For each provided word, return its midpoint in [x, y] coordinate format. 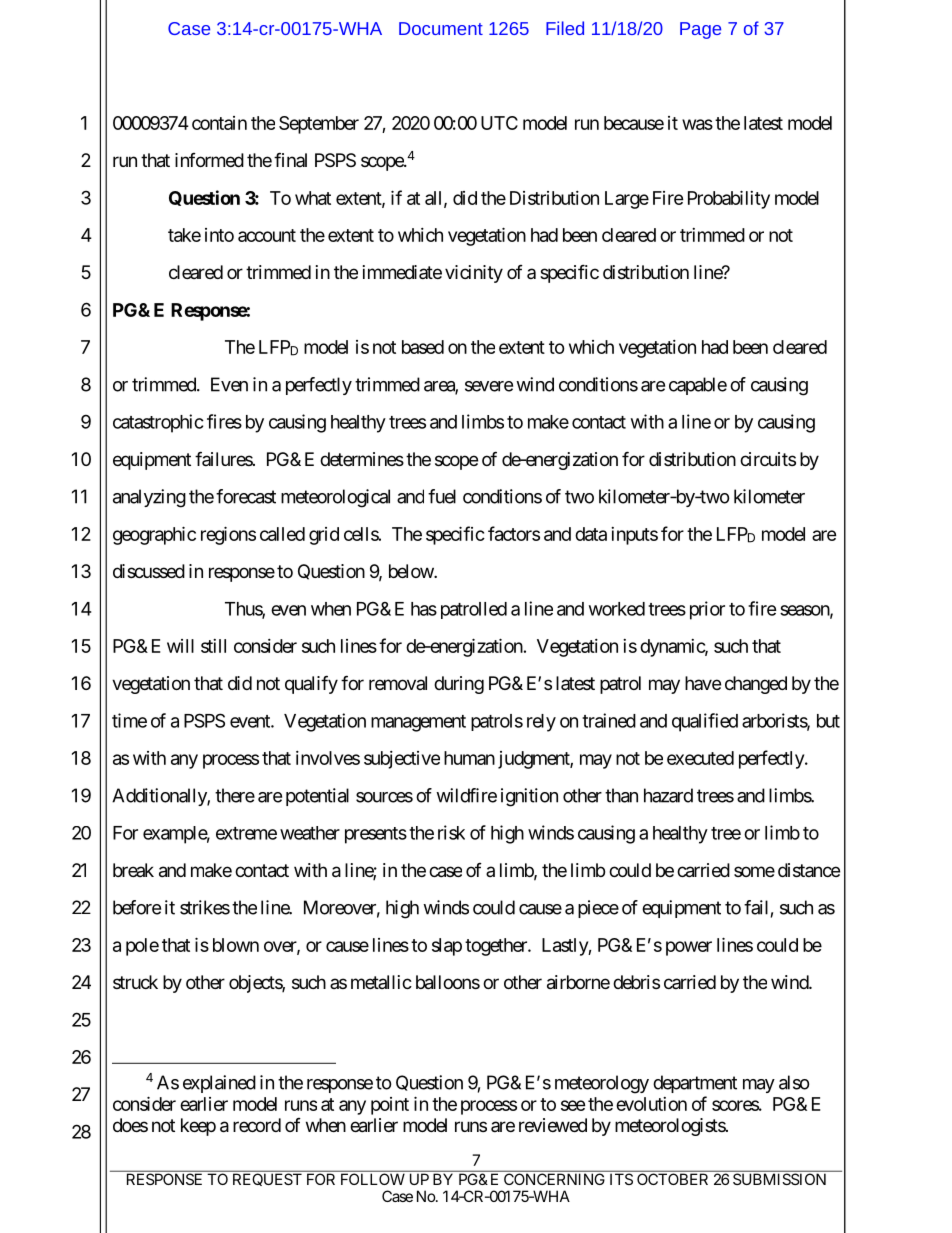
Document [441, 28]
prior [707, 610]
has [424, 609]
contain [219, 123]
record [257, 1125]
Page [700, 30]
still [213, 646]
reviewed [553, 1125]
